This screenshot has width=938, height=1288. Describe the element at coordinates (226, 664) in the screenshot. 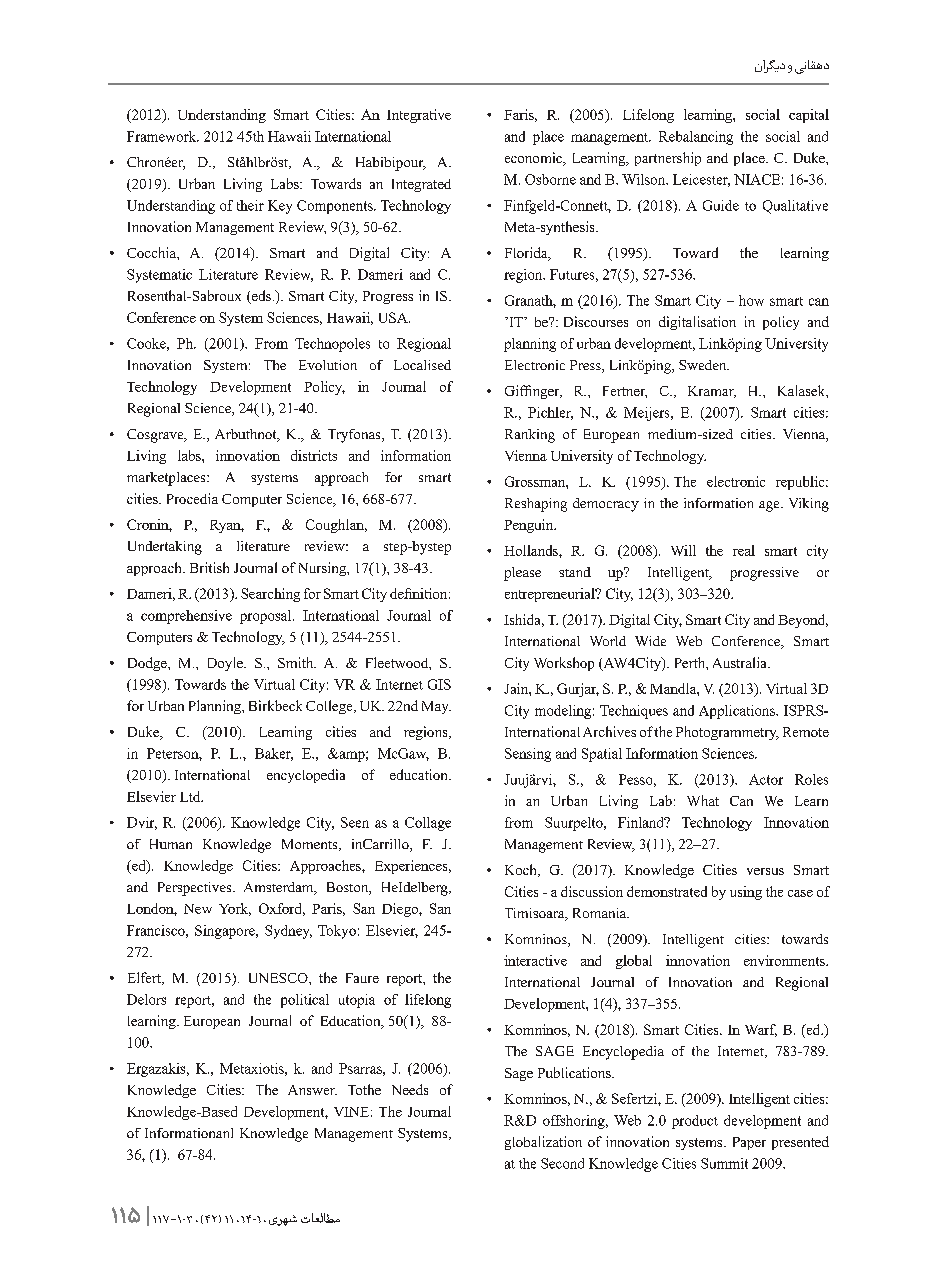

I see `Doyle` at that location.
